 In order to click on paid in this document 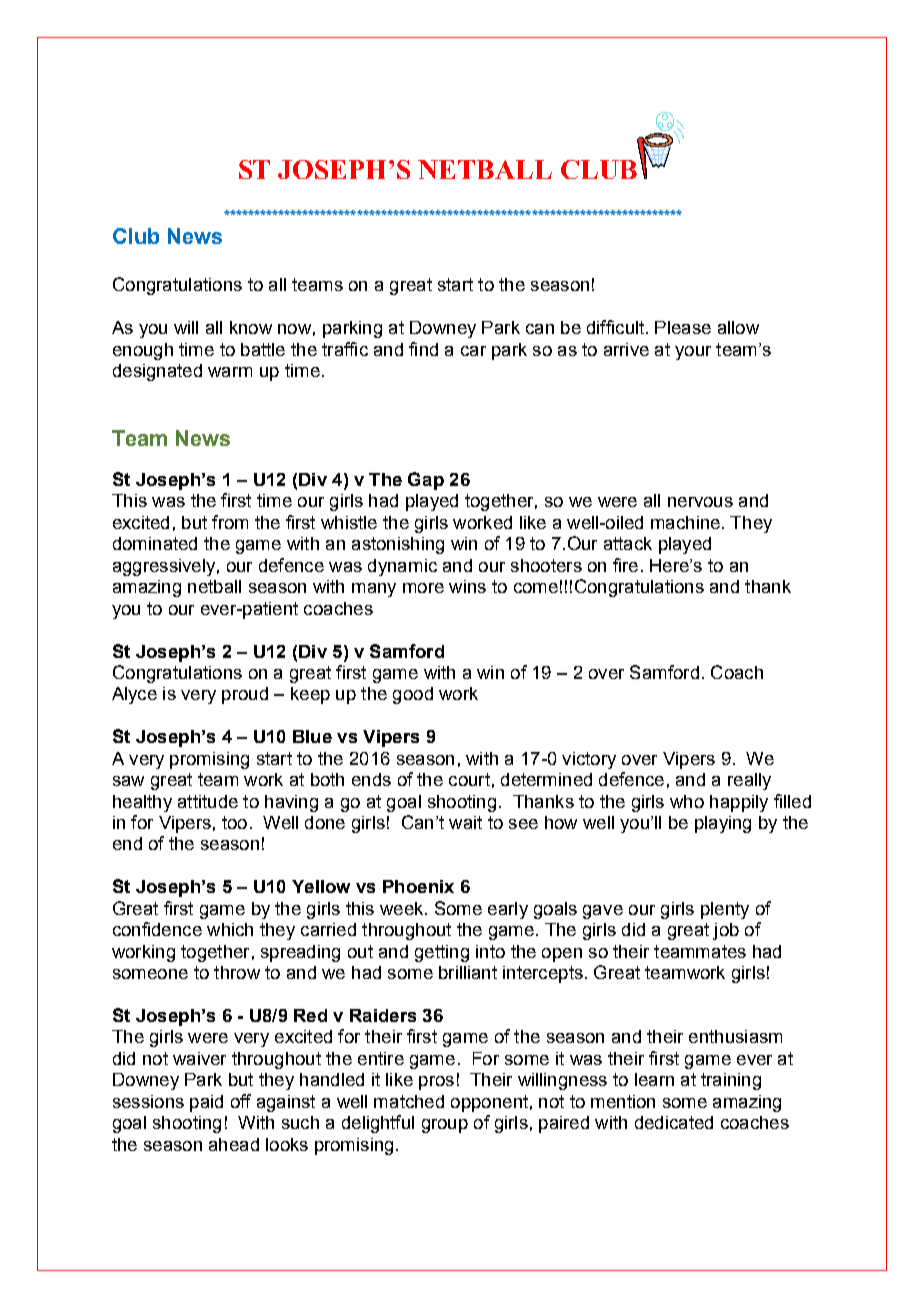, I will do `click(206, 1103)`.
